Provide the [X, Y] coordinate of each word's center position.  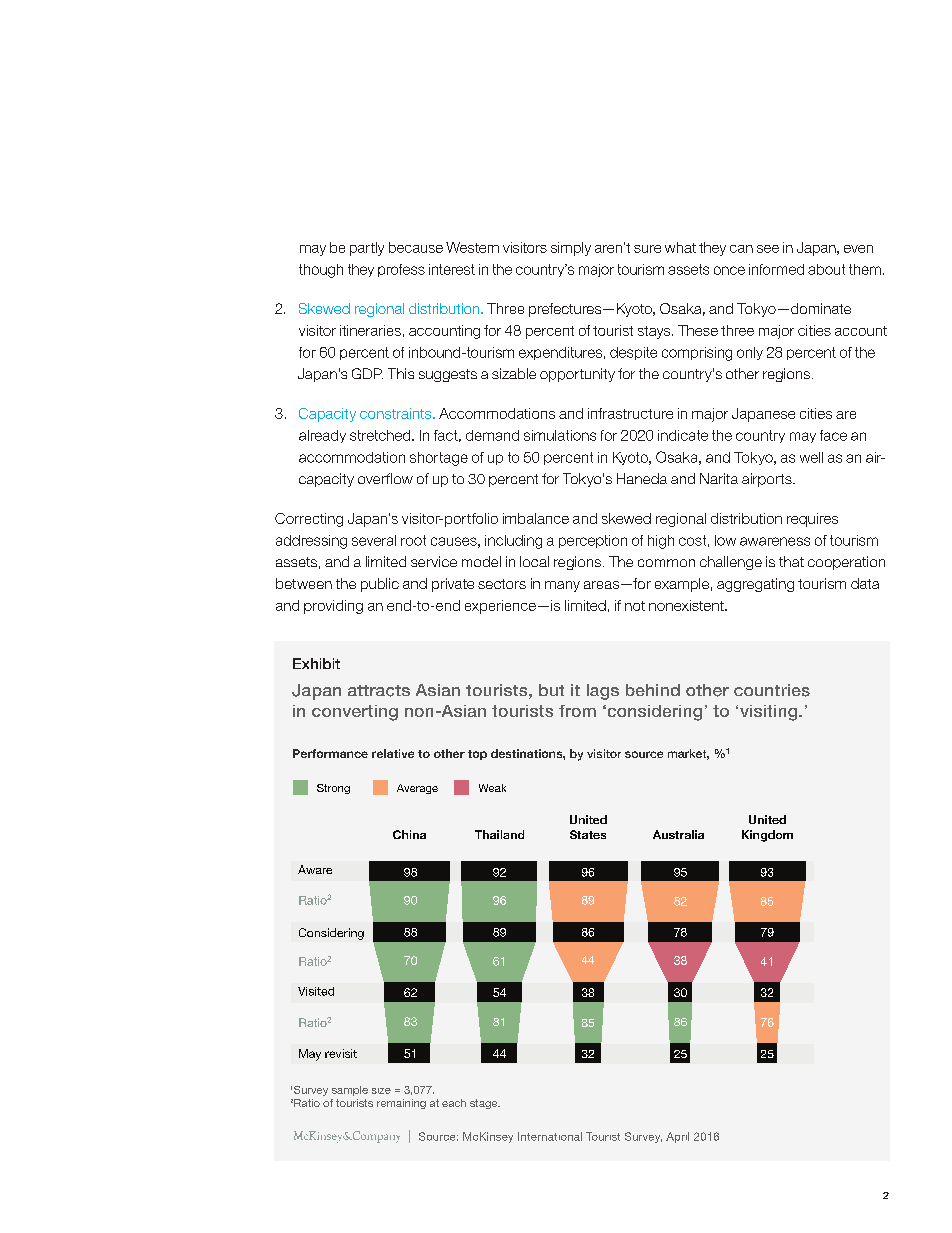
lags [603, 692]
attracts [379, 691]
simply [571, 249]
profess [401, 270]
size [381, 1091]
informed [776, 269]
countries [772, 690]
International [550, 1136]
